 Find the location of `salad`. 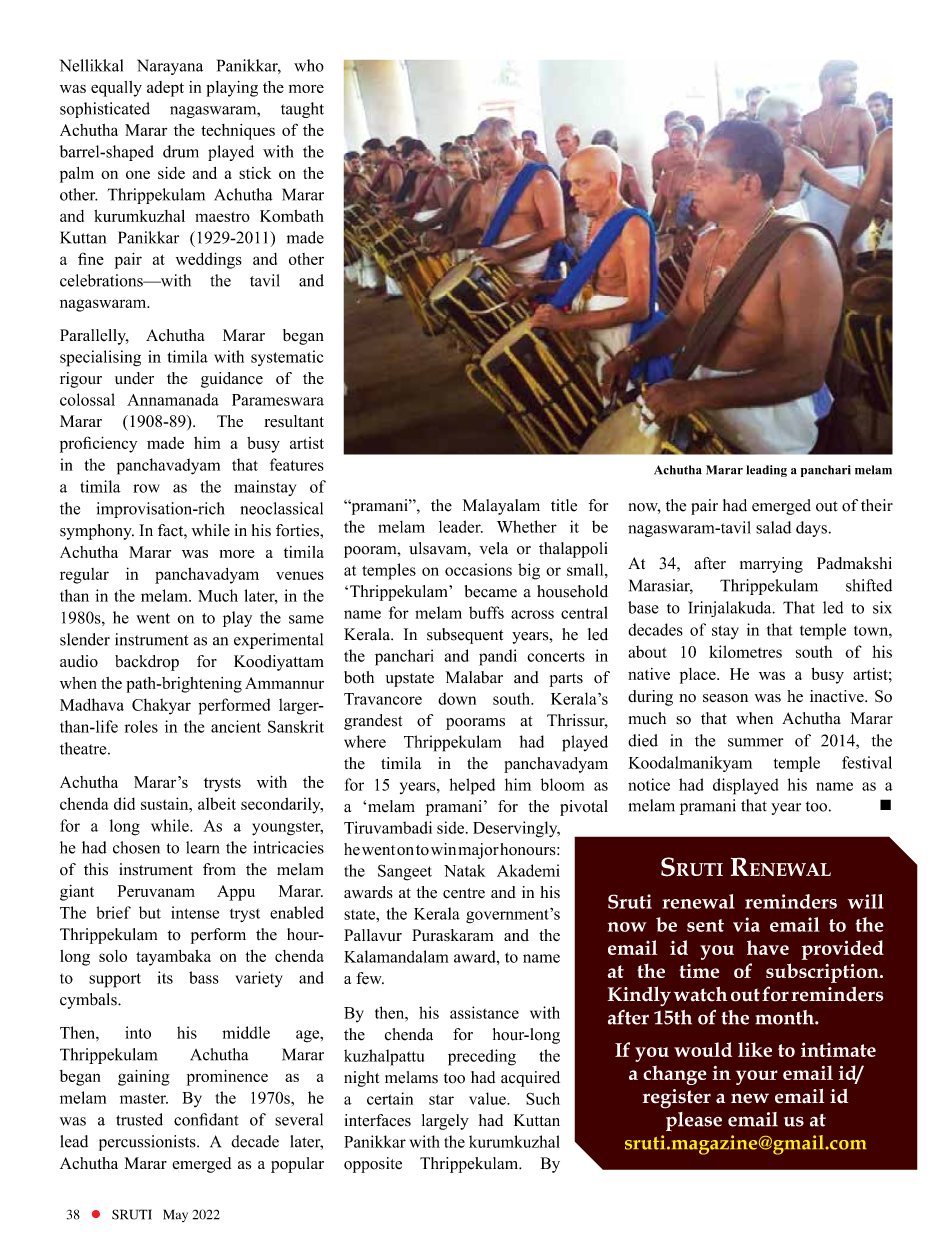

salad is located at coordinates (773, 527).
